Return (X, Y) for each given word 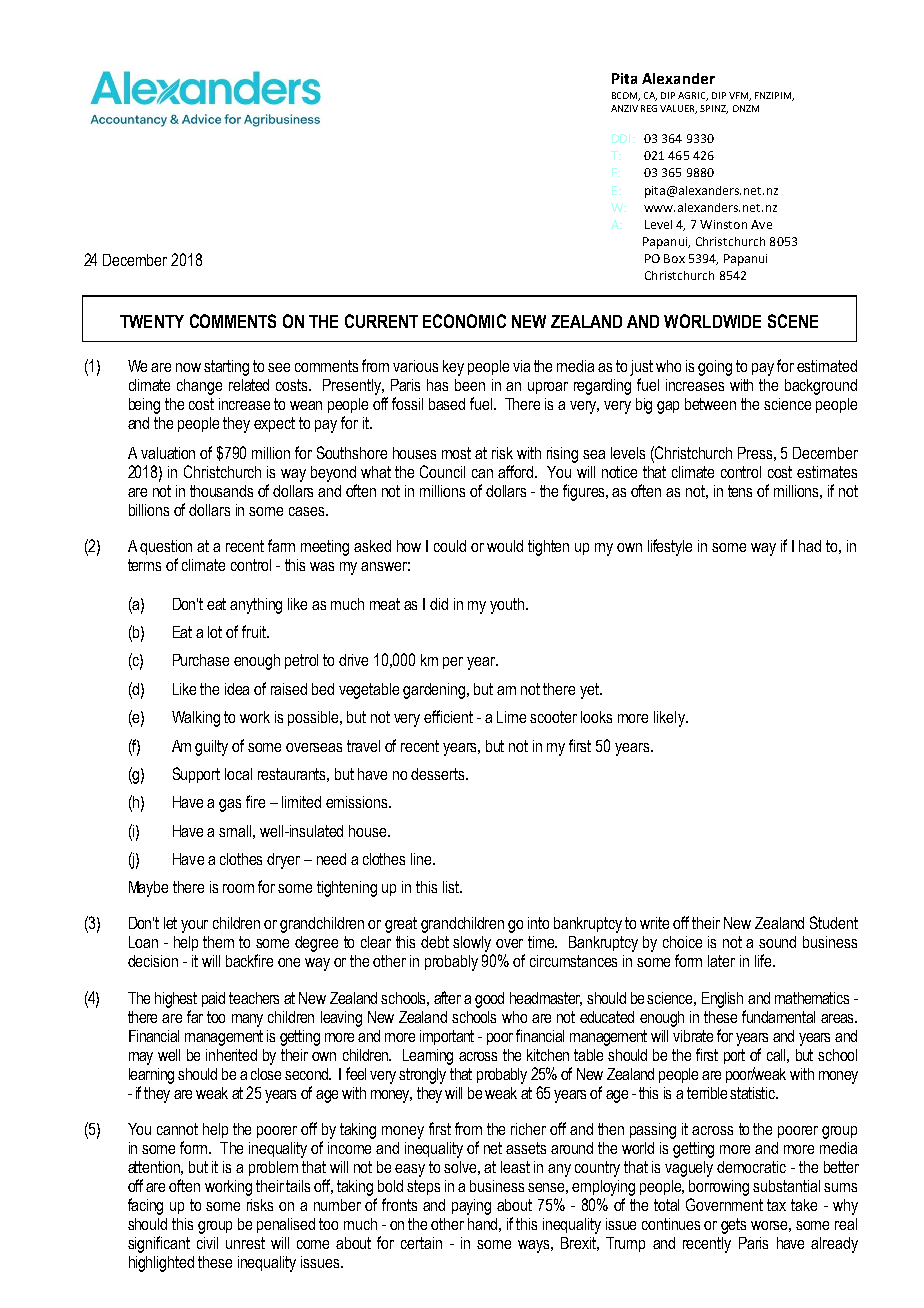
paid (213, 999)
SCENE (793, 321)
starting (226, 368)
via (521, 366)
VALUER (678, 109)
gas (230, 805)
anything (256, 606)
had (810, 546)
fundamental (778, 1016)
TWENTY (152, 321)
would (505, 546)
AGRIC (693, 96)
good (489, 1000)
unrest (245, 1243)
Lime (511, 717)
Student (834, 922)
